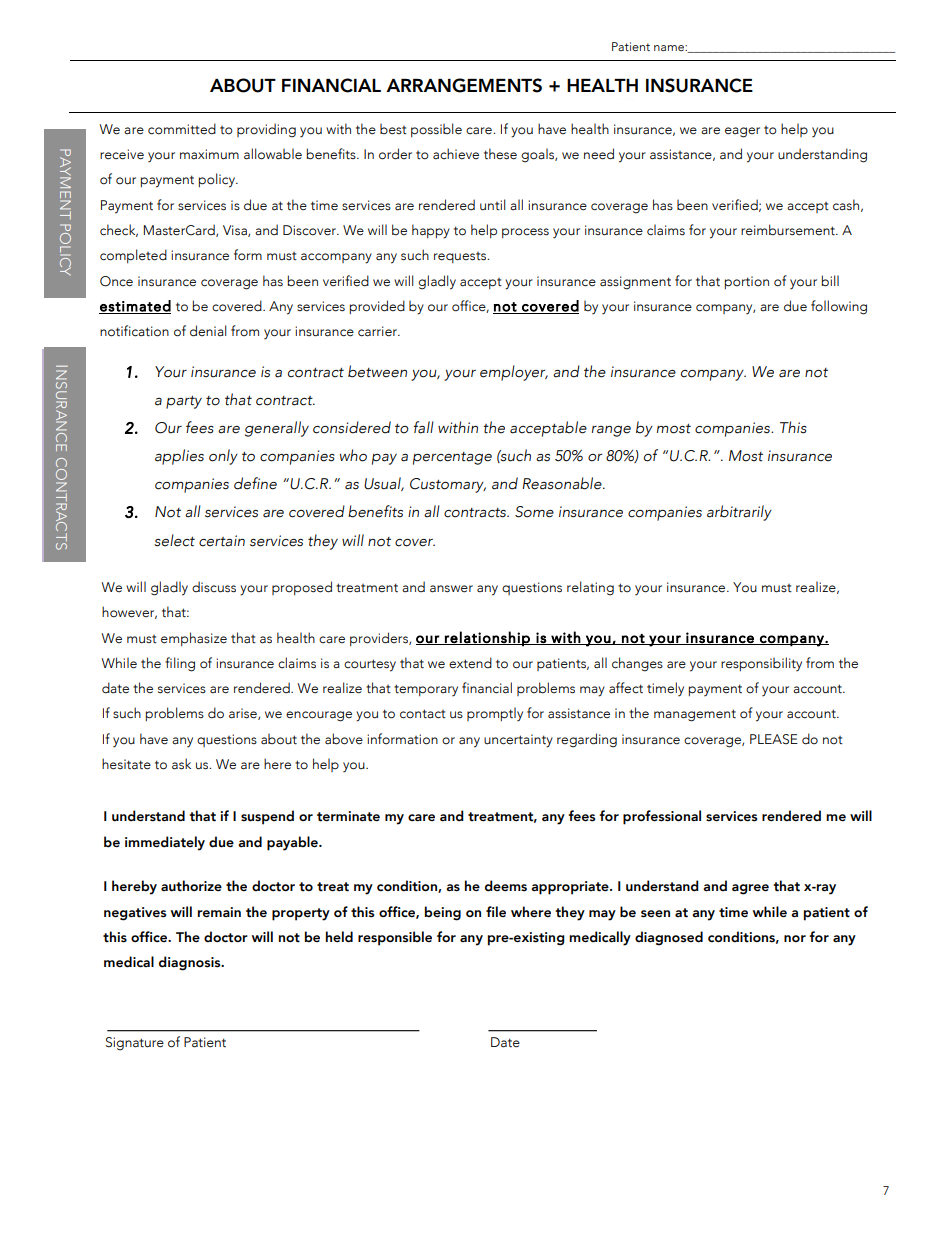 The width and height of the screenshot is (952, 1233). Describe the element at coordinates (742, 132) in the screenshot. I see `eager` at that location.
